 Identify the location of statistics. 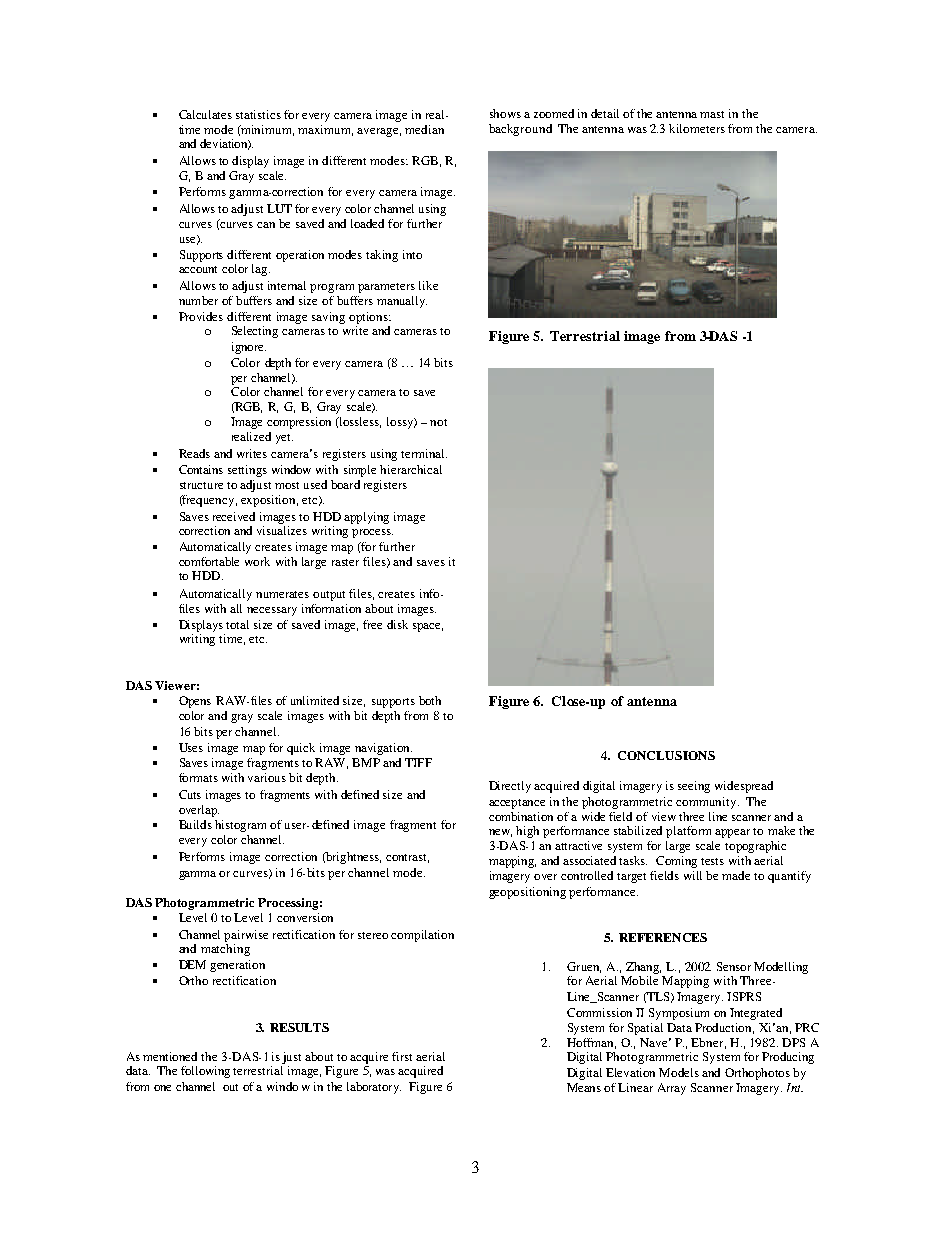
(258, 114).
